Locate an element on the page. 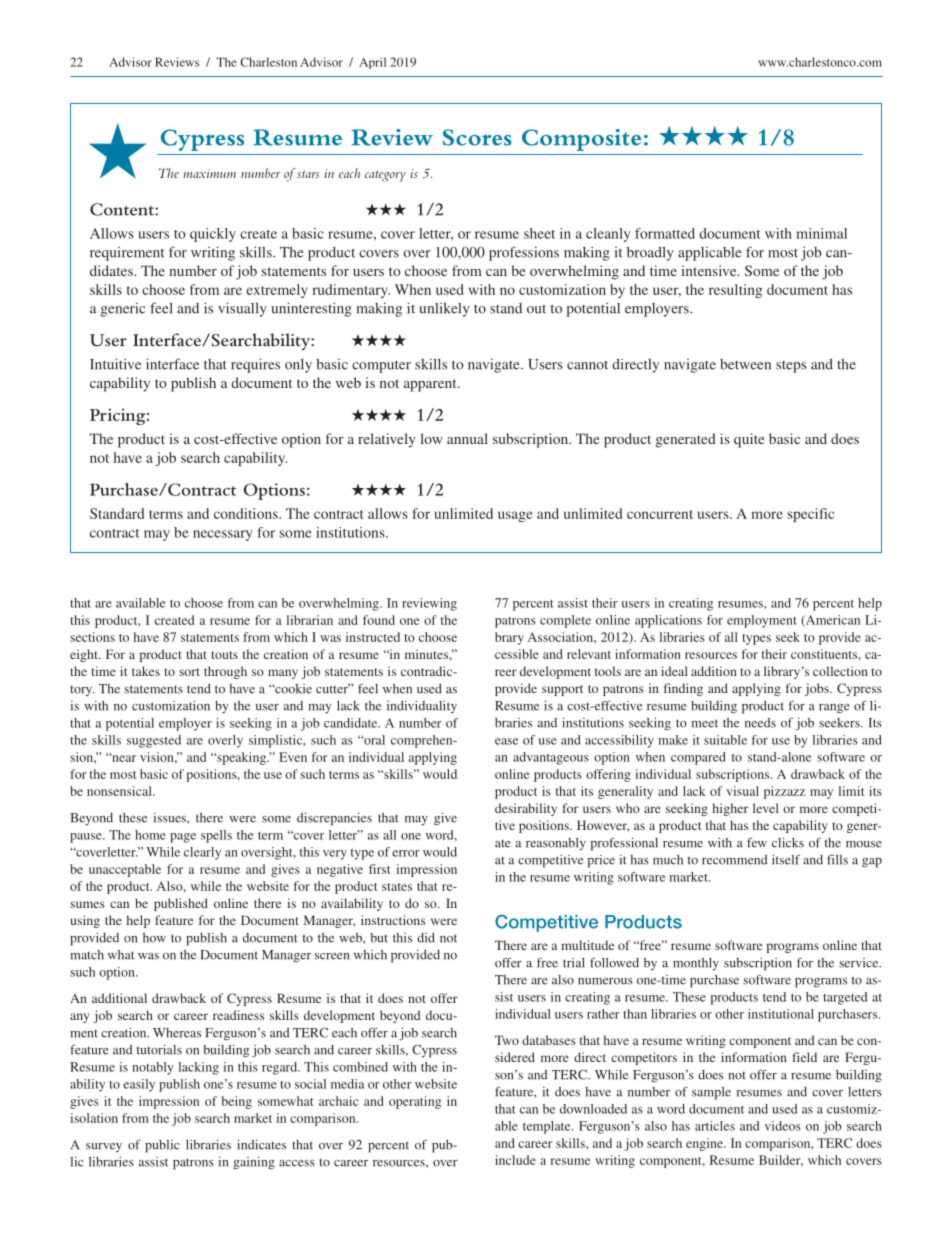 Image resolution: width=952 pixels, height=1233 pixels. public is located at coordinates (162, 1146).
